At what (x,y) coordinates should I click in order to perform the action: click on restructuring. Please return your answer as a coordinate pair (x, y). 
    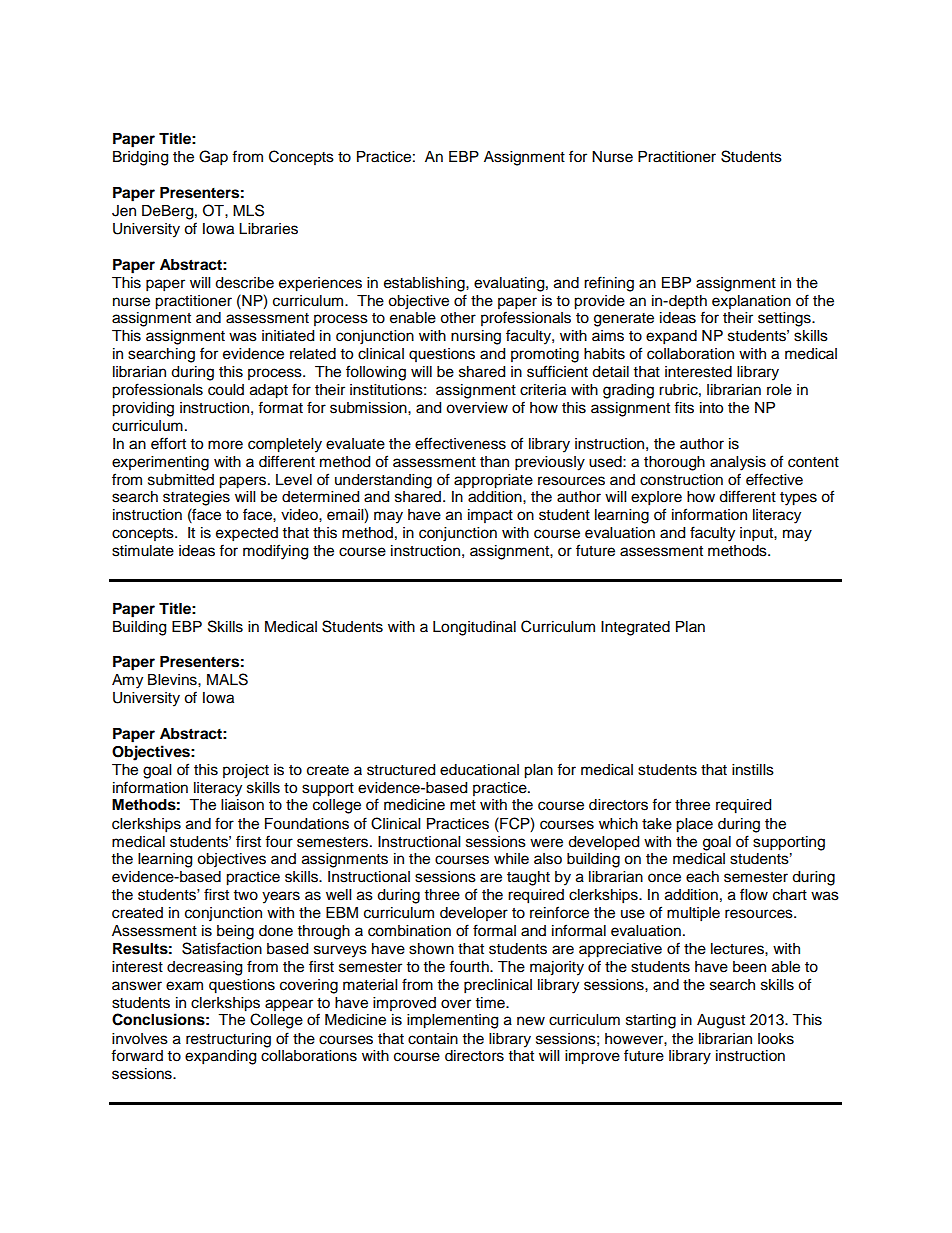
    Looking at the image, I should click on (228, 1040).
